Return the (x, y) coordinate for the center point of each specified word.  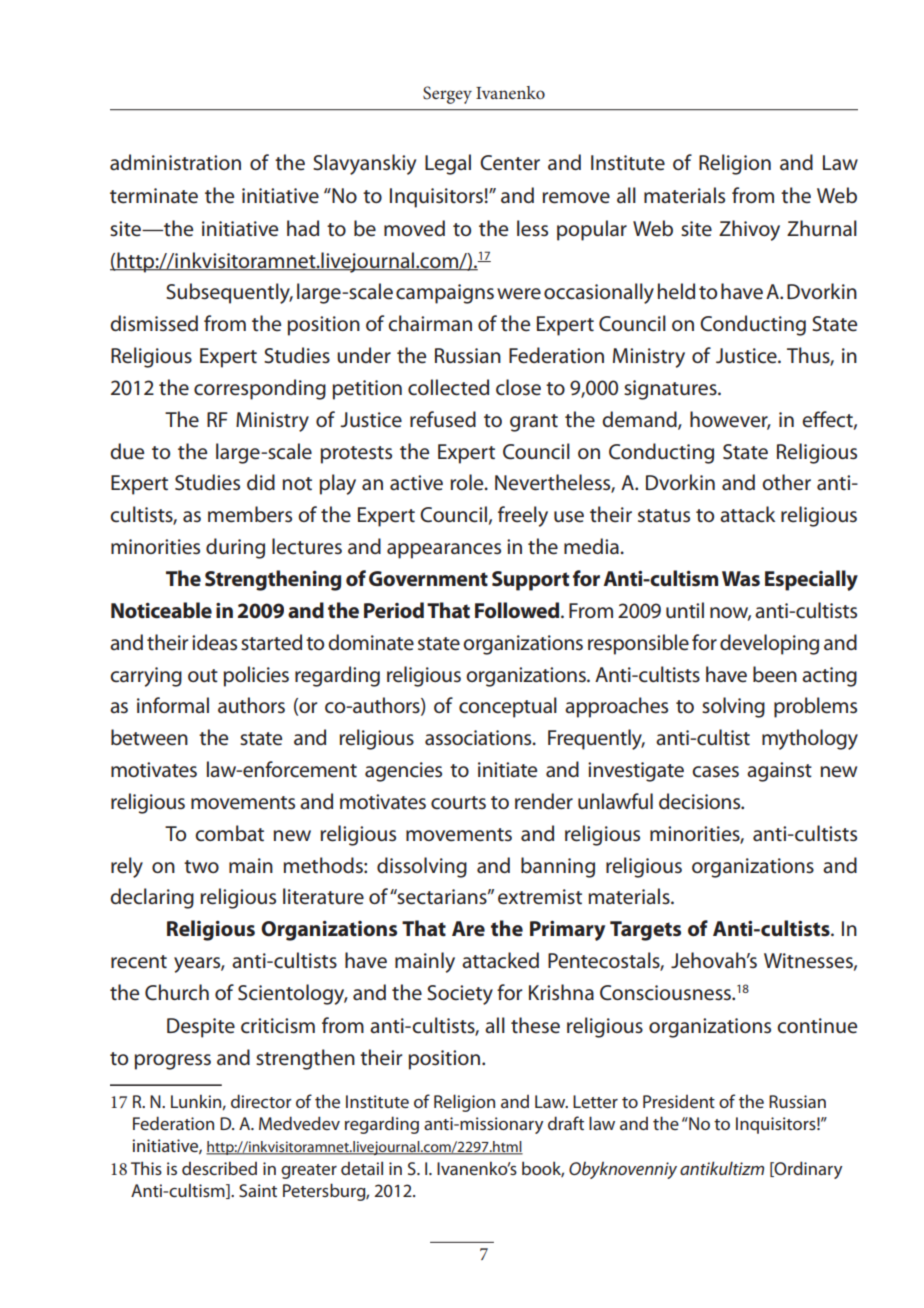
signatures (671, 390)
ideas (214, 642)
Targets (645, 931)
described (219, 1168)
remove (576, 198)
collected (448, 387)
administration (175, 162)
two (201, 867)
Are (468, 928)
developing (769, 644)
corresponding (260, 389)
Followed (518, 610)
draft (566, 1123)
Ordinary (808, 1170)
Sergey (447, 95)
